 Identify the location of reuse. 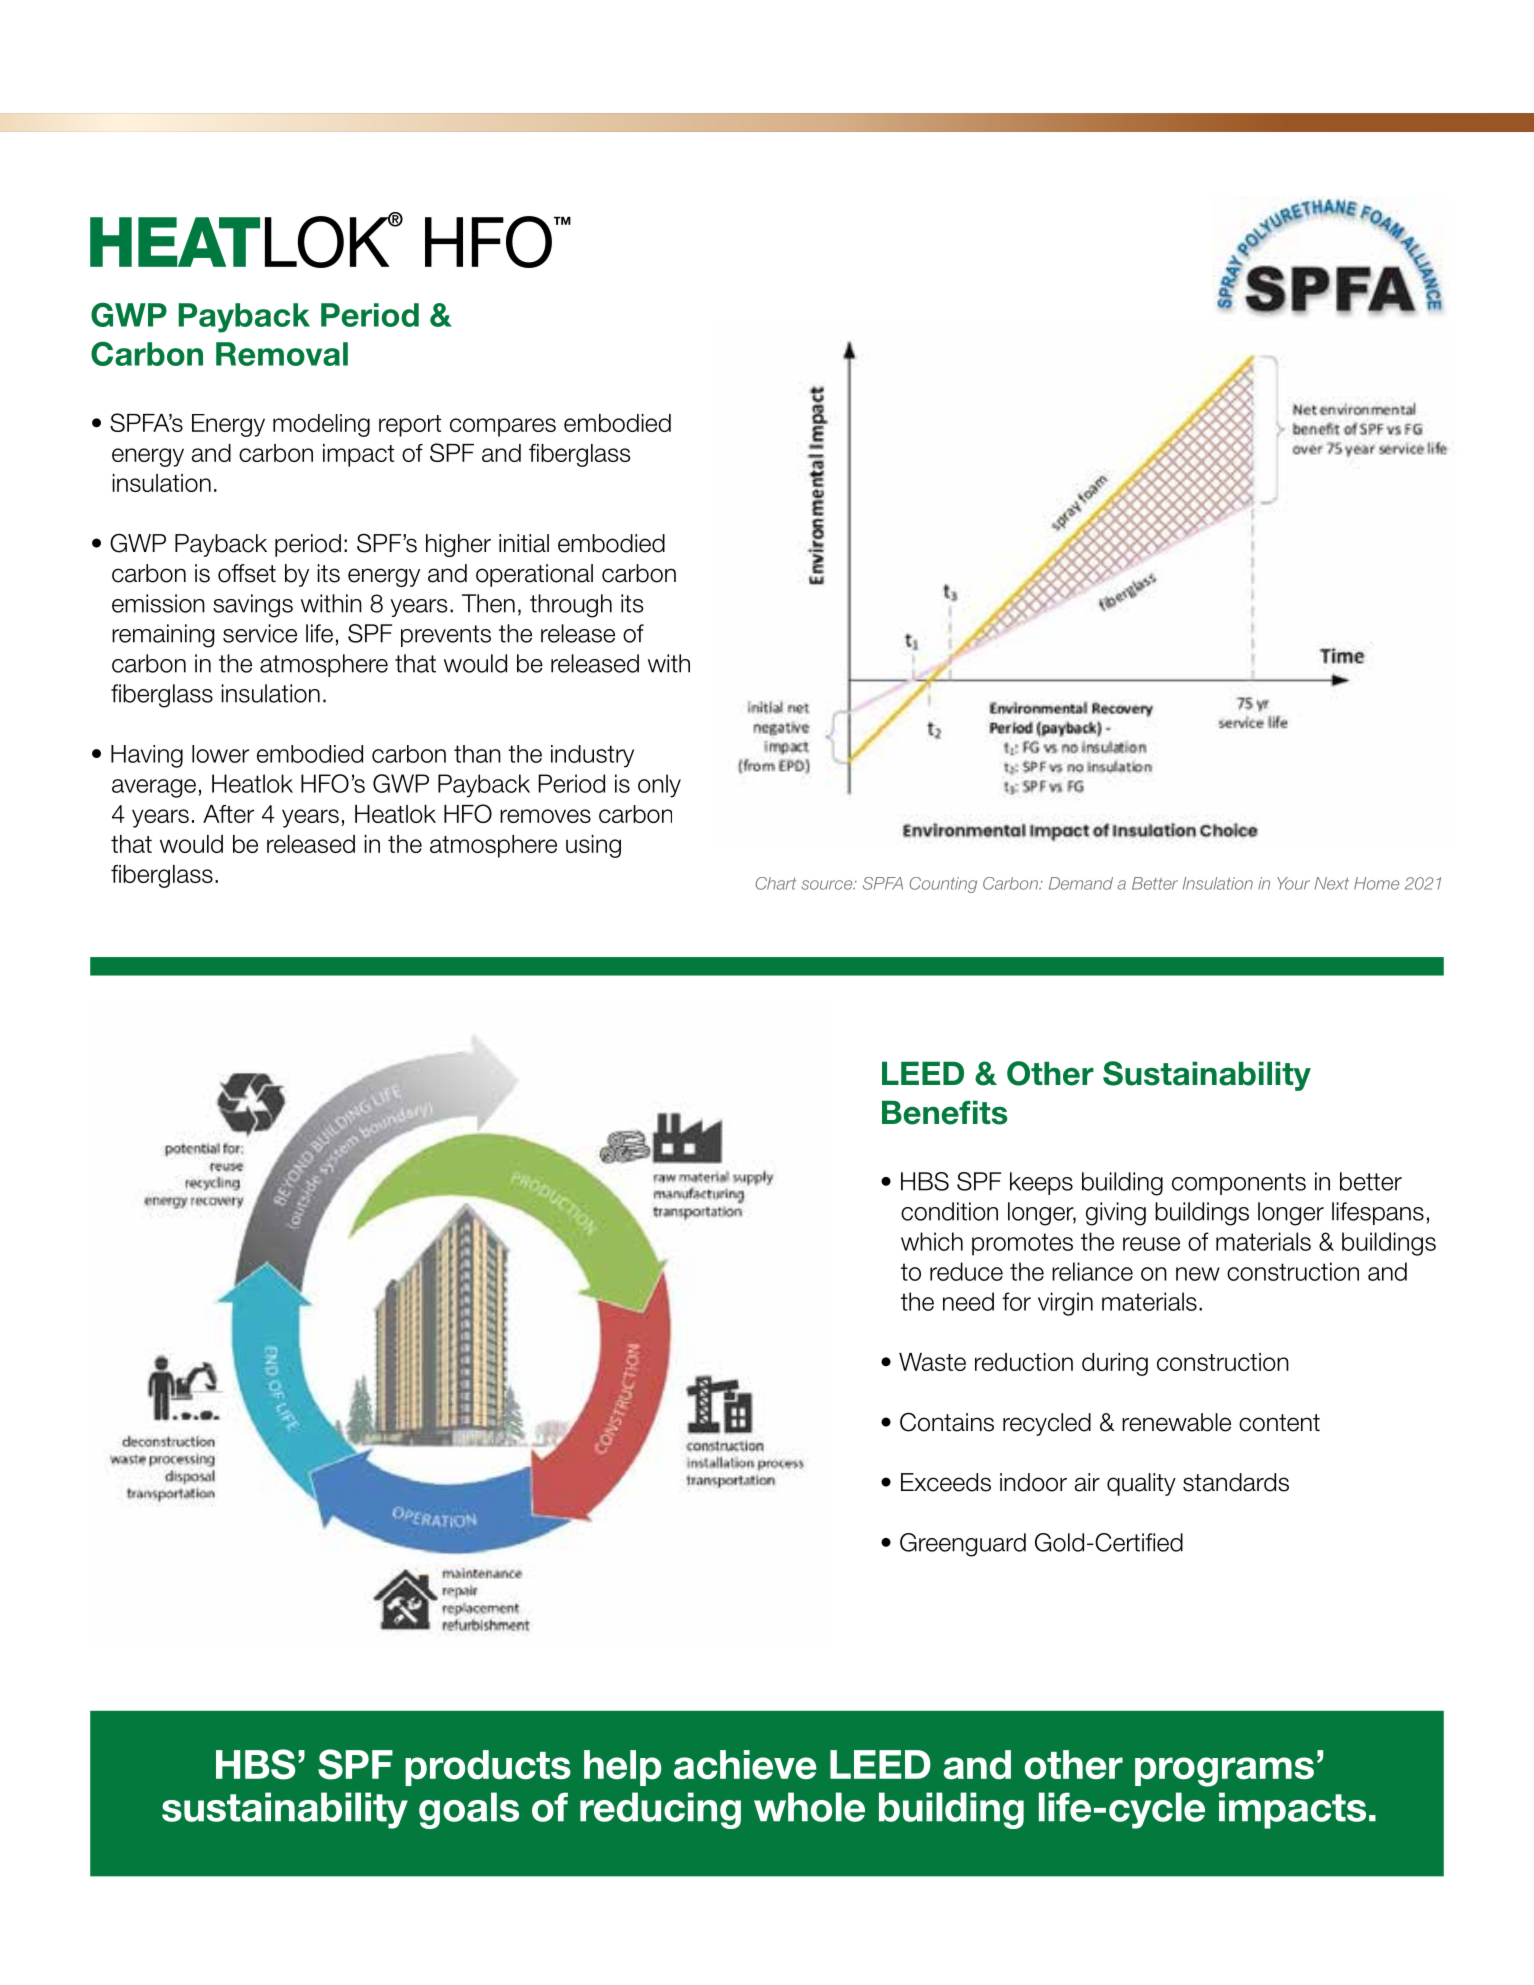
(1151, 1244).
